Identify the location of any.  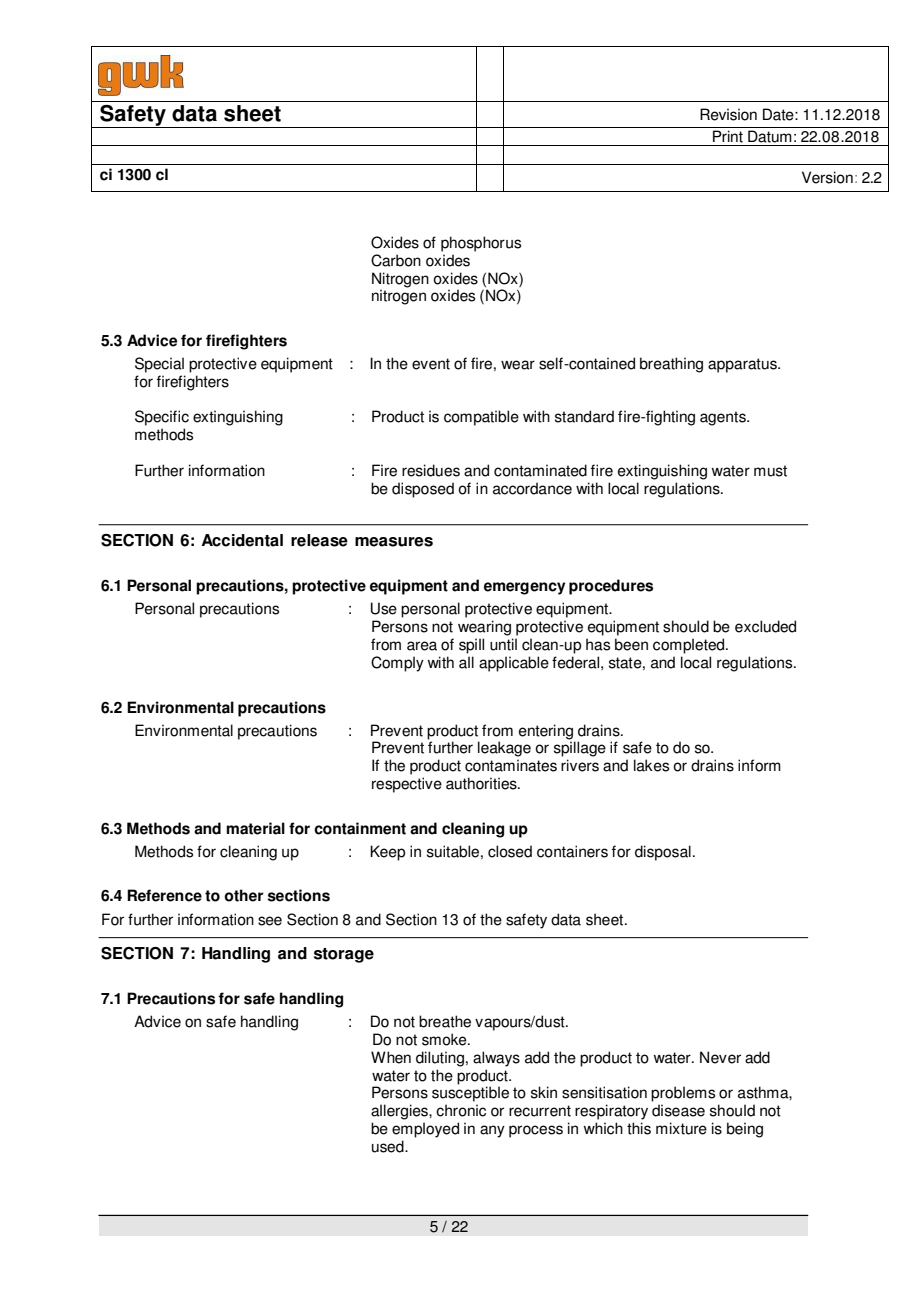
(492, 1131).
